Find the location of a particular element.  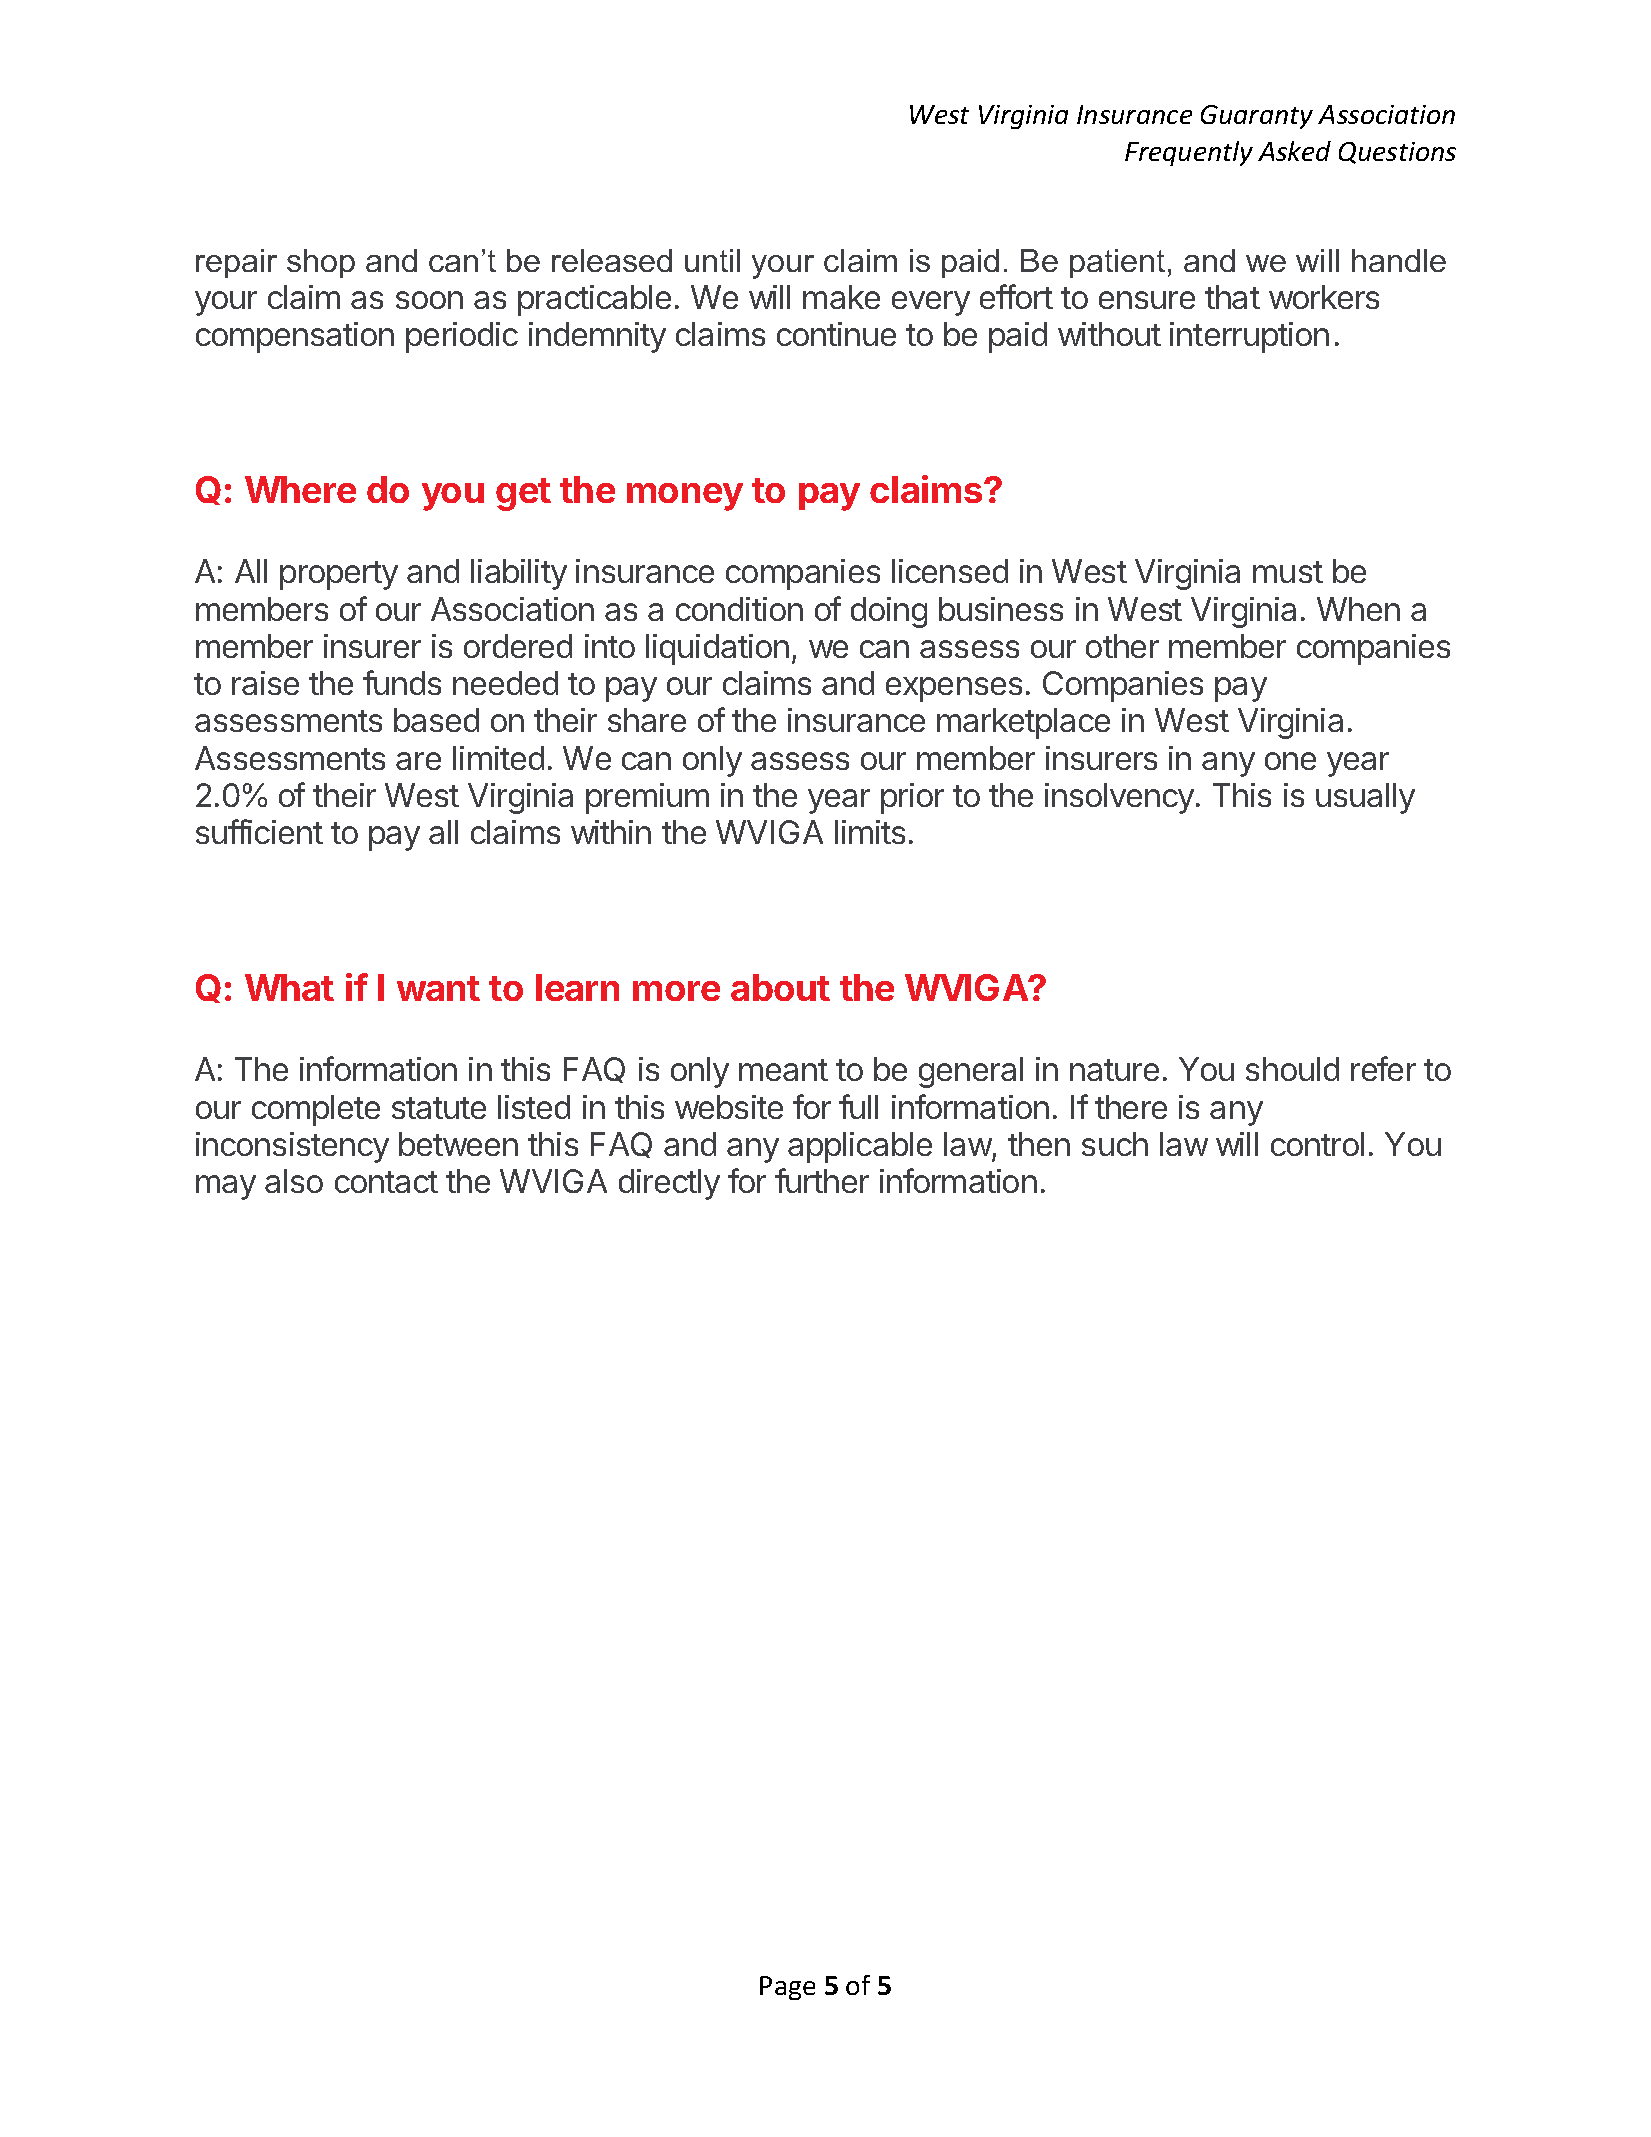

further is located at coordinates (822, 1180).
